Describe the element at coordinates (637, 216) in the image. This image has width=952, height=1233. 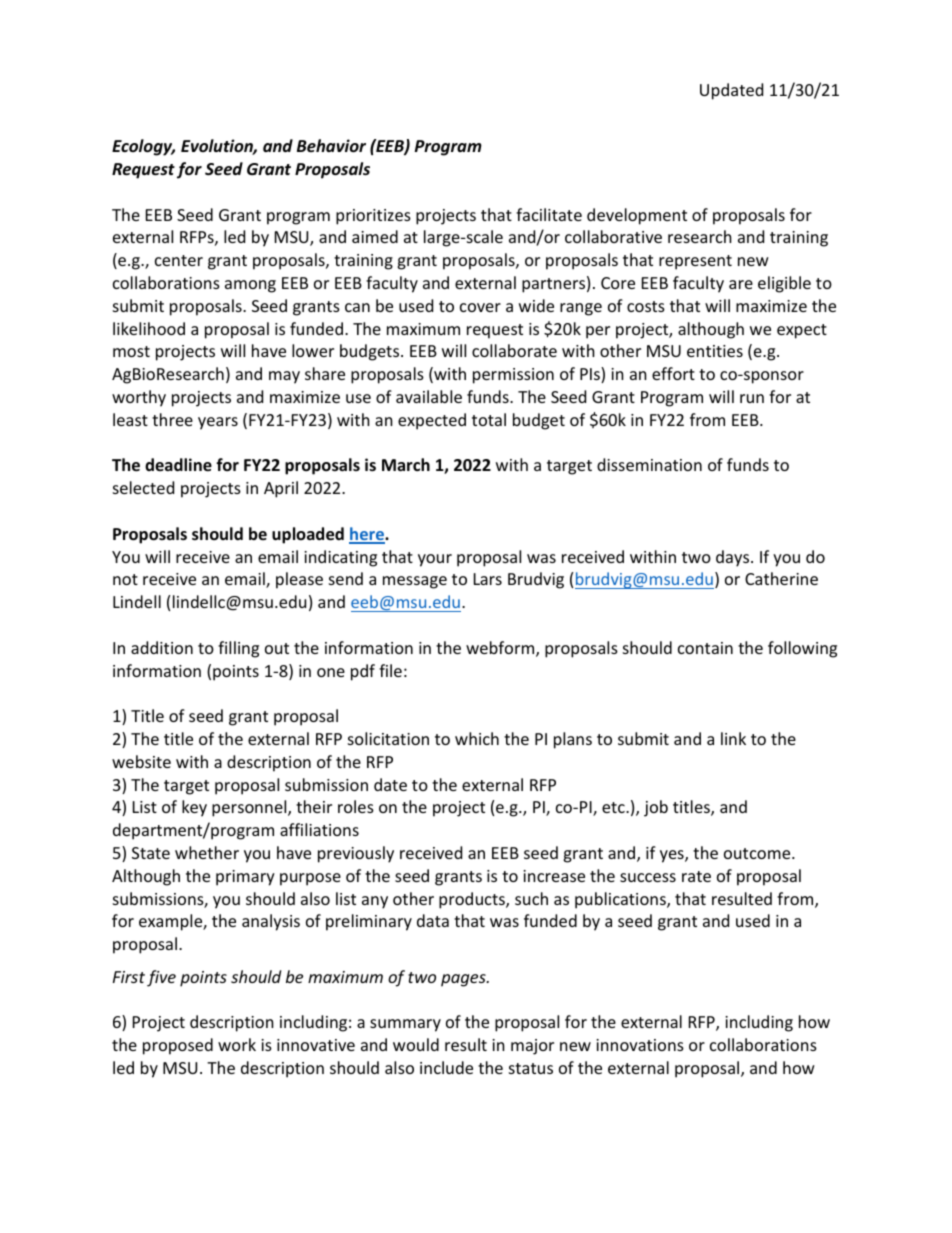
I see `development` at that location.
